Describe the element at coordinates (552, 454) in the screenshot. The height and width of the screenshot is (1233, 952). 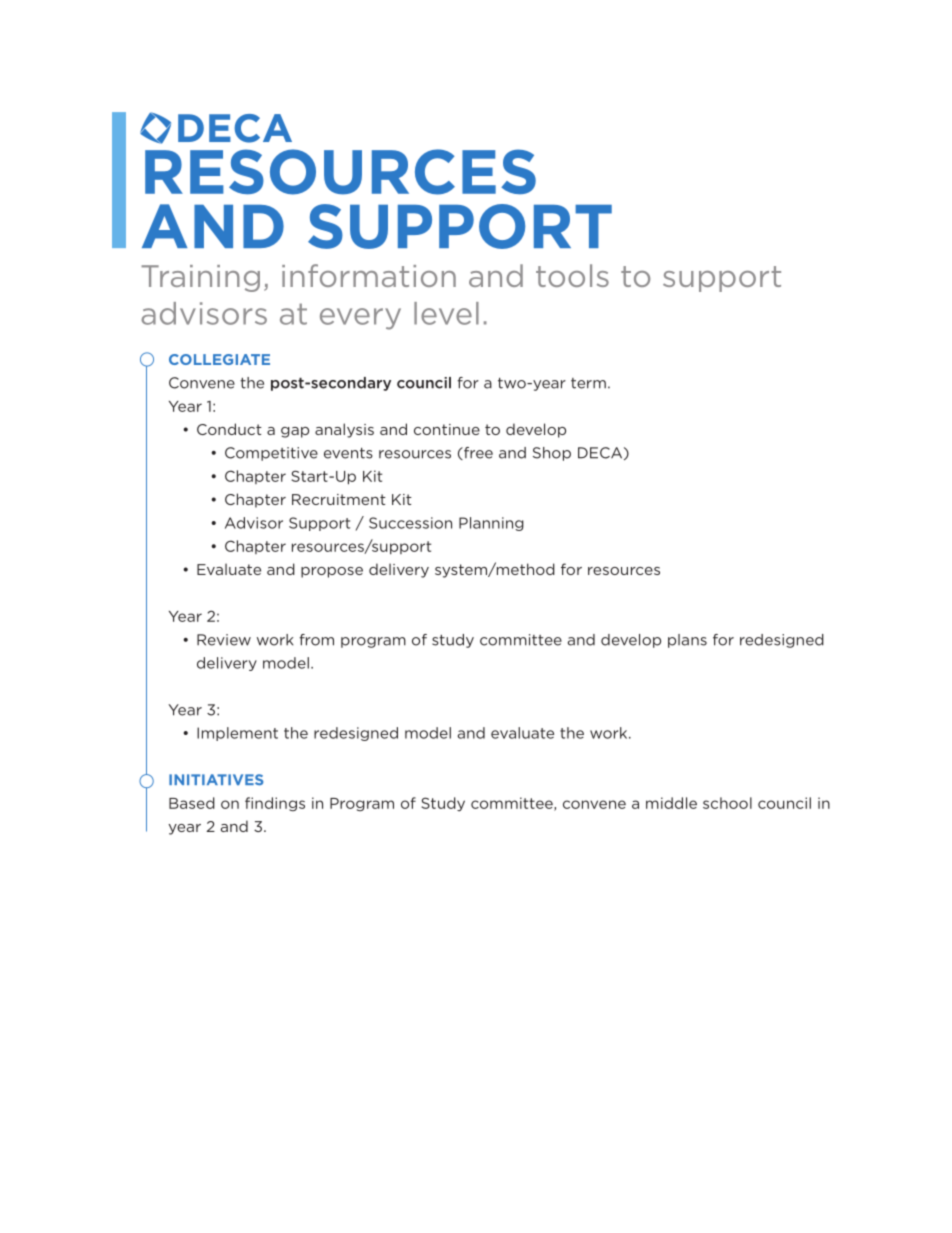
I see `Shop` at that location.
